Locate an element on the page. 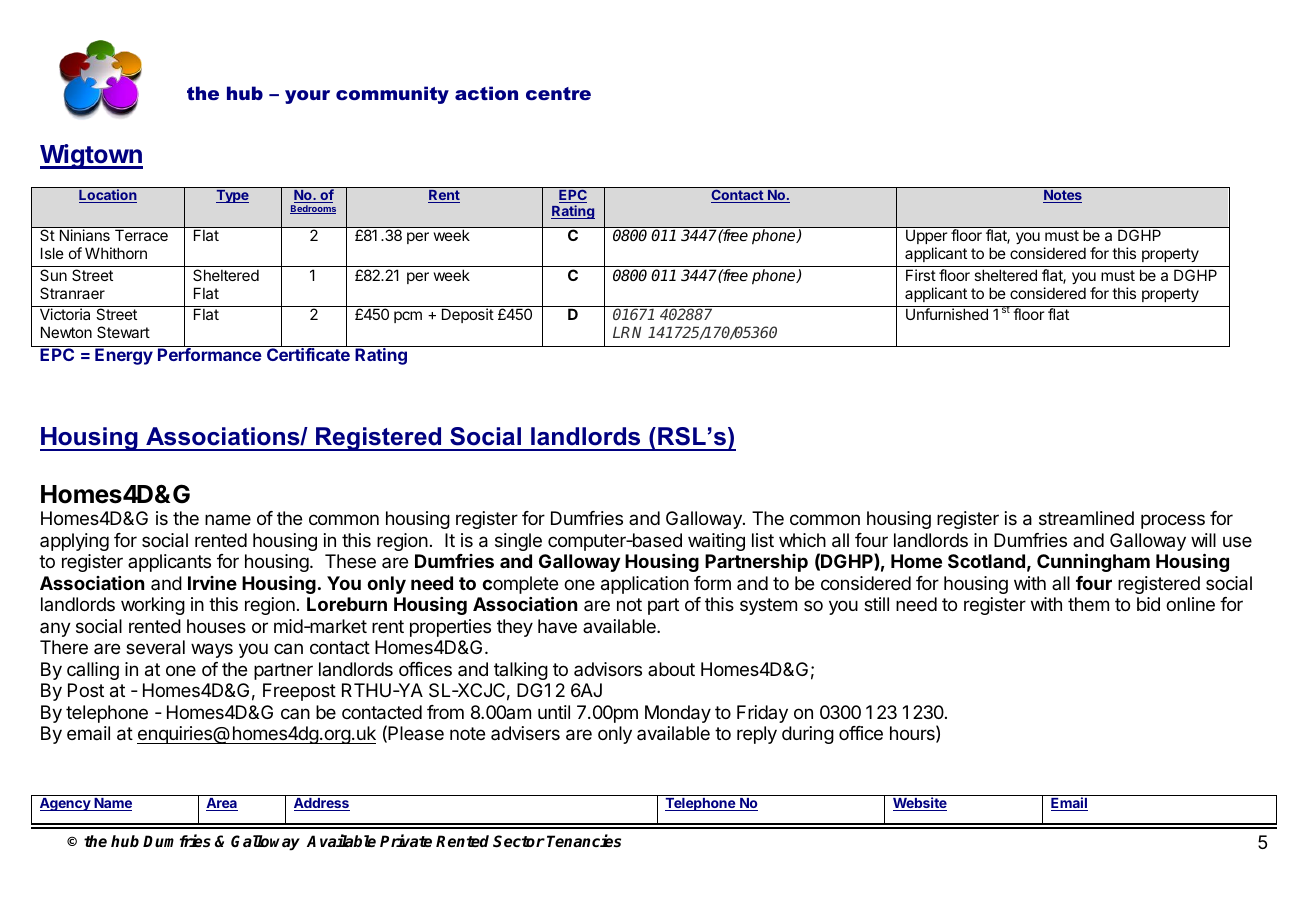  streamlined is located at coordinates (1086, 518).
